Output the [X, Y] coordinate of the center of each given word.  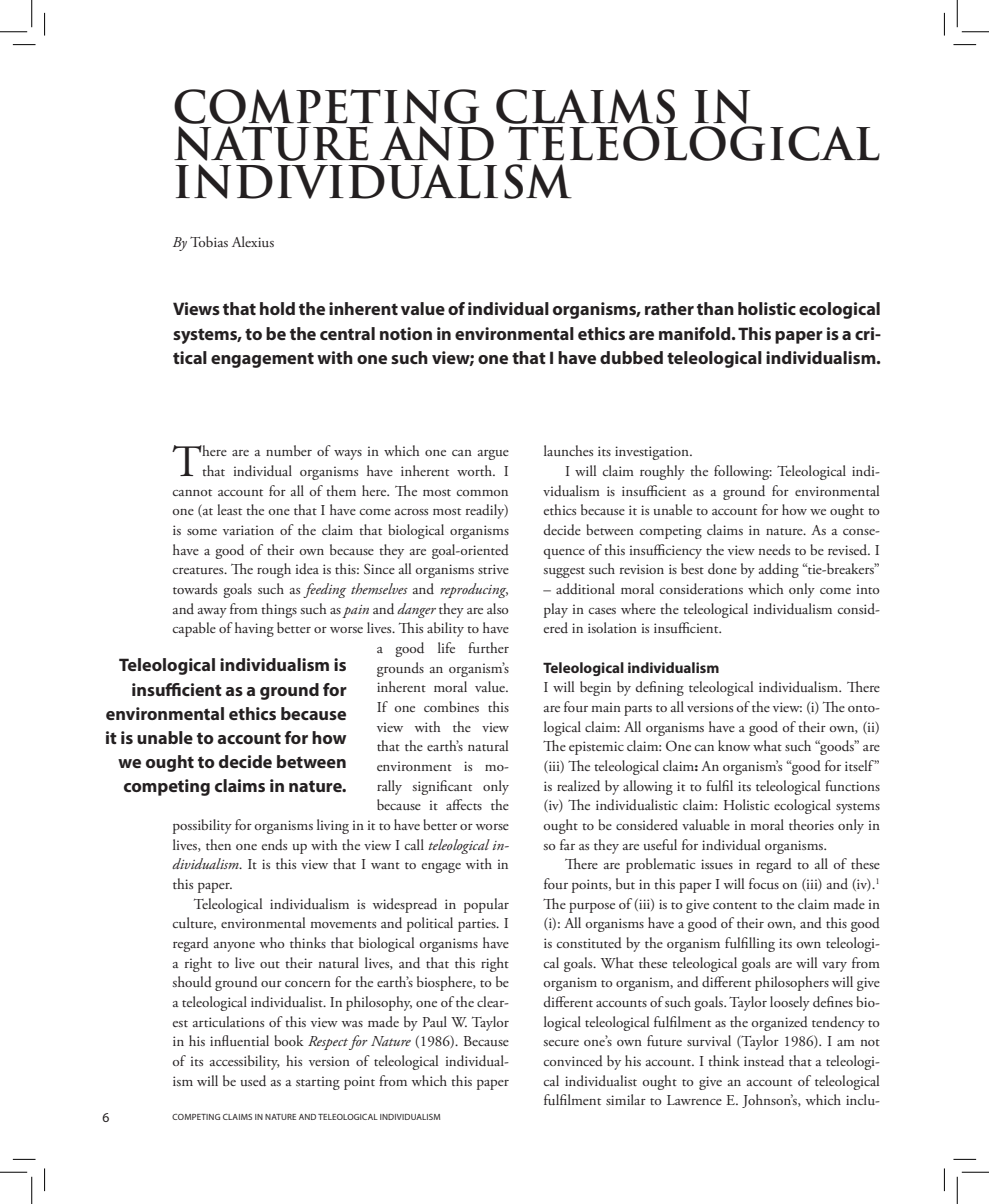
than [715, 308]
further [488, 647]
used [253, 1081]
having [254, 629]
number [289, 450]
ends [274, 844]
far [567, 844]
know [734, 745]
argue [493, 455]
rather [669, 308]
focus [764, 883]
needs [774, 549]
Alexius [253, 241]
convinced [573, 1060]
